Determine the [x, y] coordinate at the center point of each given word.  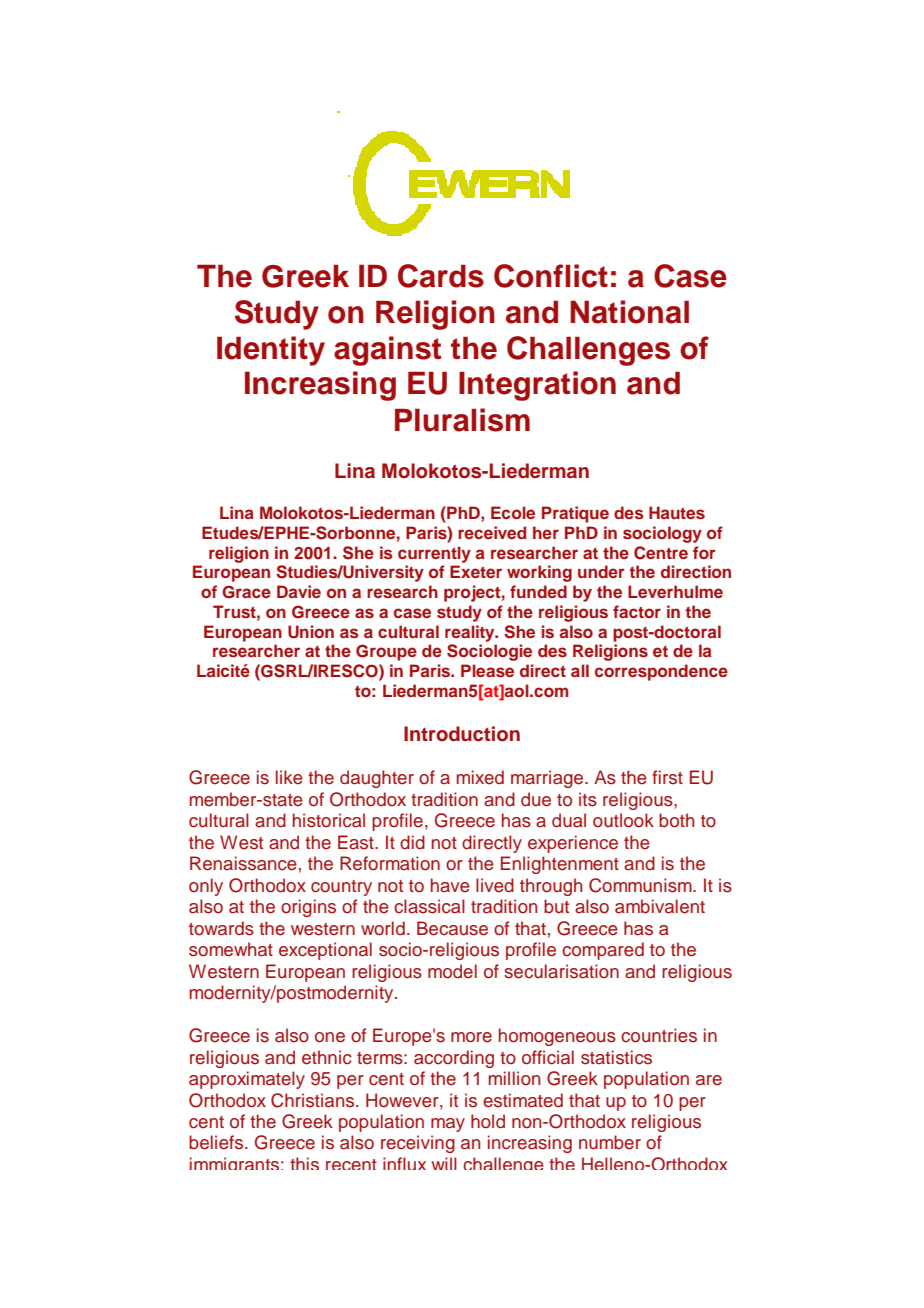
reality [471, 633]
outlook [623, 820]
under [601, 571]
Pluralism [462, 420]
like [289, 777]
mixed [480, 777]
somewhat [231, 949]
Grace [246, 592]
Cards [441, 276]
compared [603, 951]
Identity [271, 351]
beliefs [217, 1142]
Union [311, 632]
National [629, 312]
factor [637, 611]
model [452, 971]
